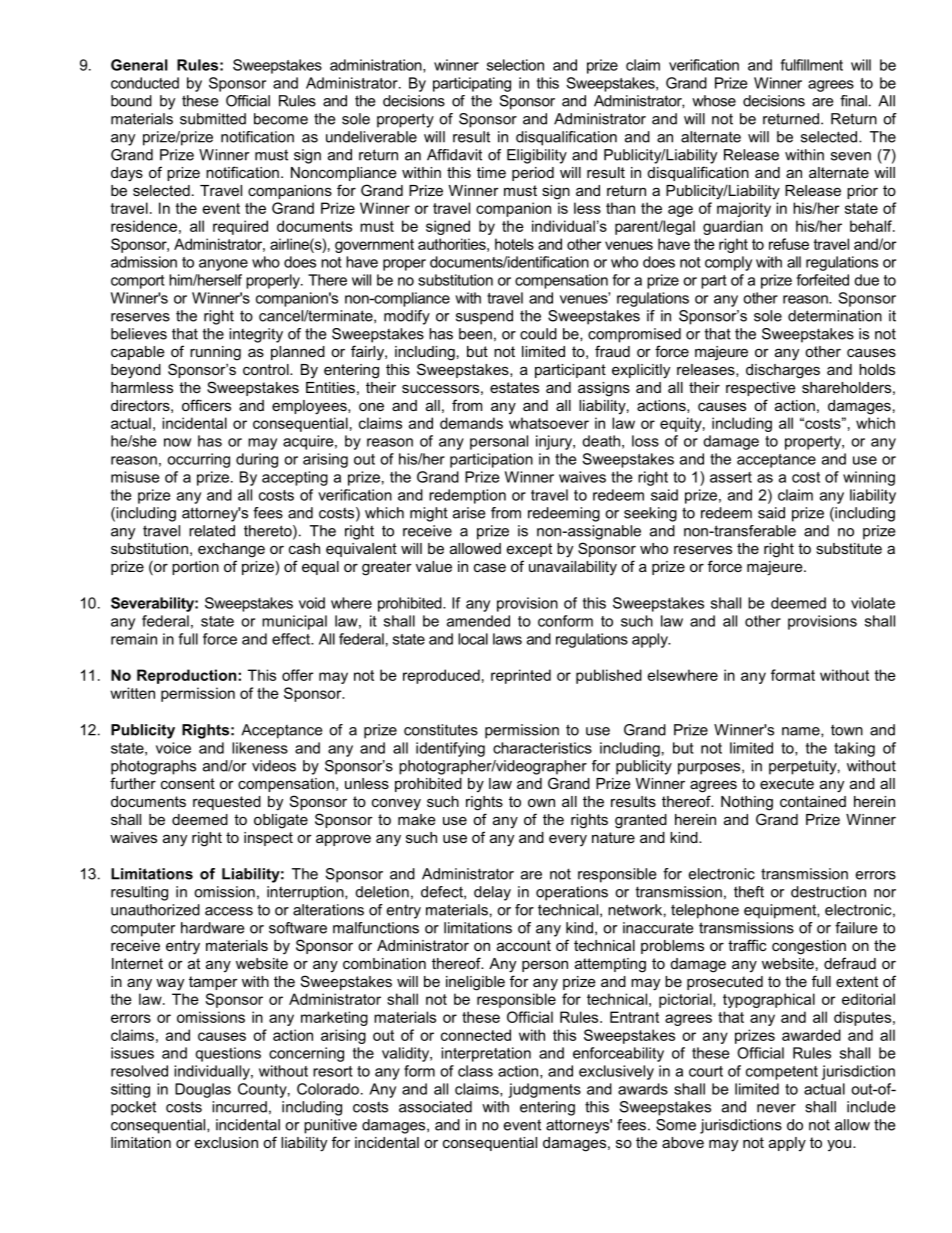 The image size is (952, 1233). What do you see at coordinates (828, 892) in the document?
I see `destruction` at bounding box center [828, 892].
